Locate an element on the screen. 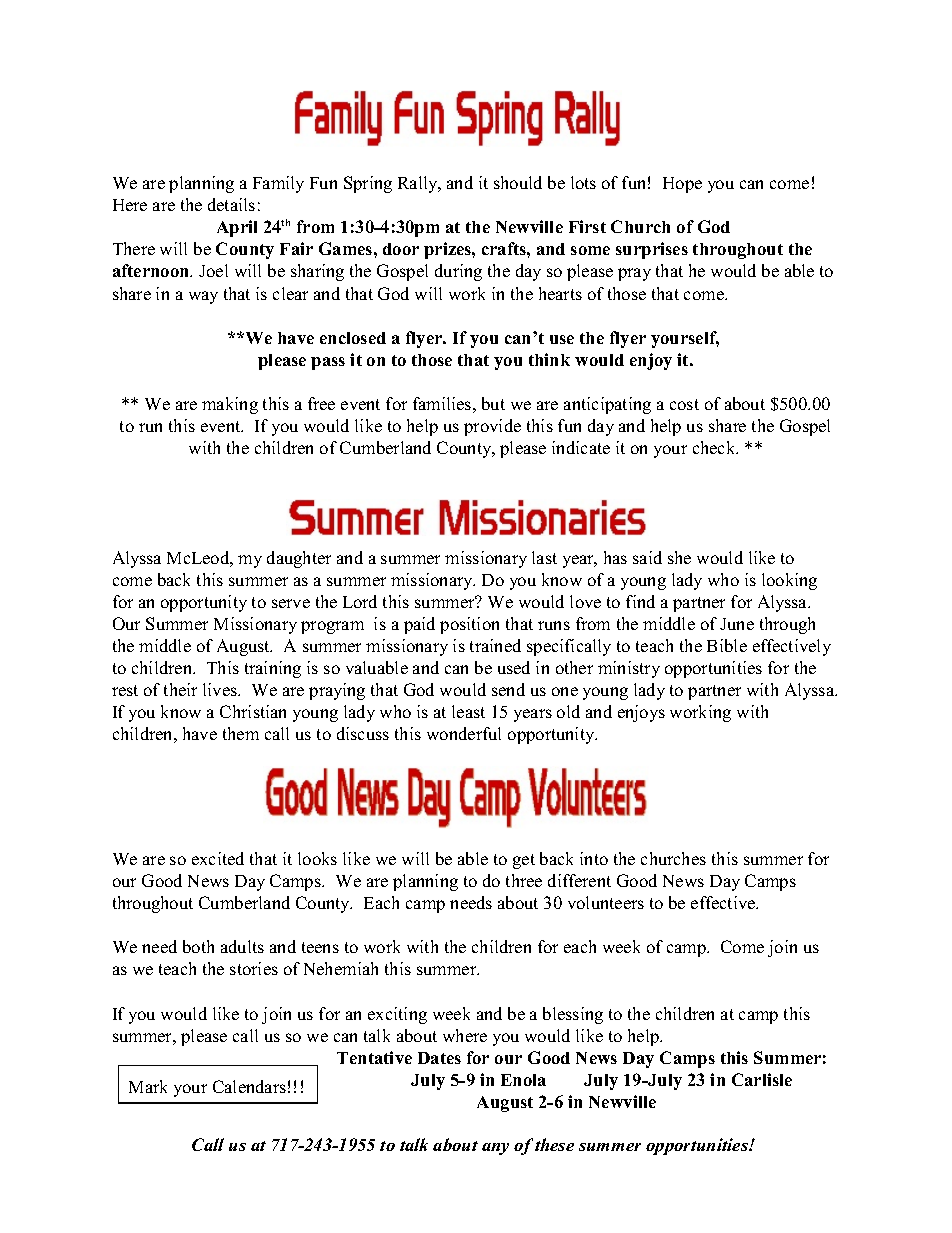 This screenshot has width=952, height=1233. details is located at coordinates (231, 204).
